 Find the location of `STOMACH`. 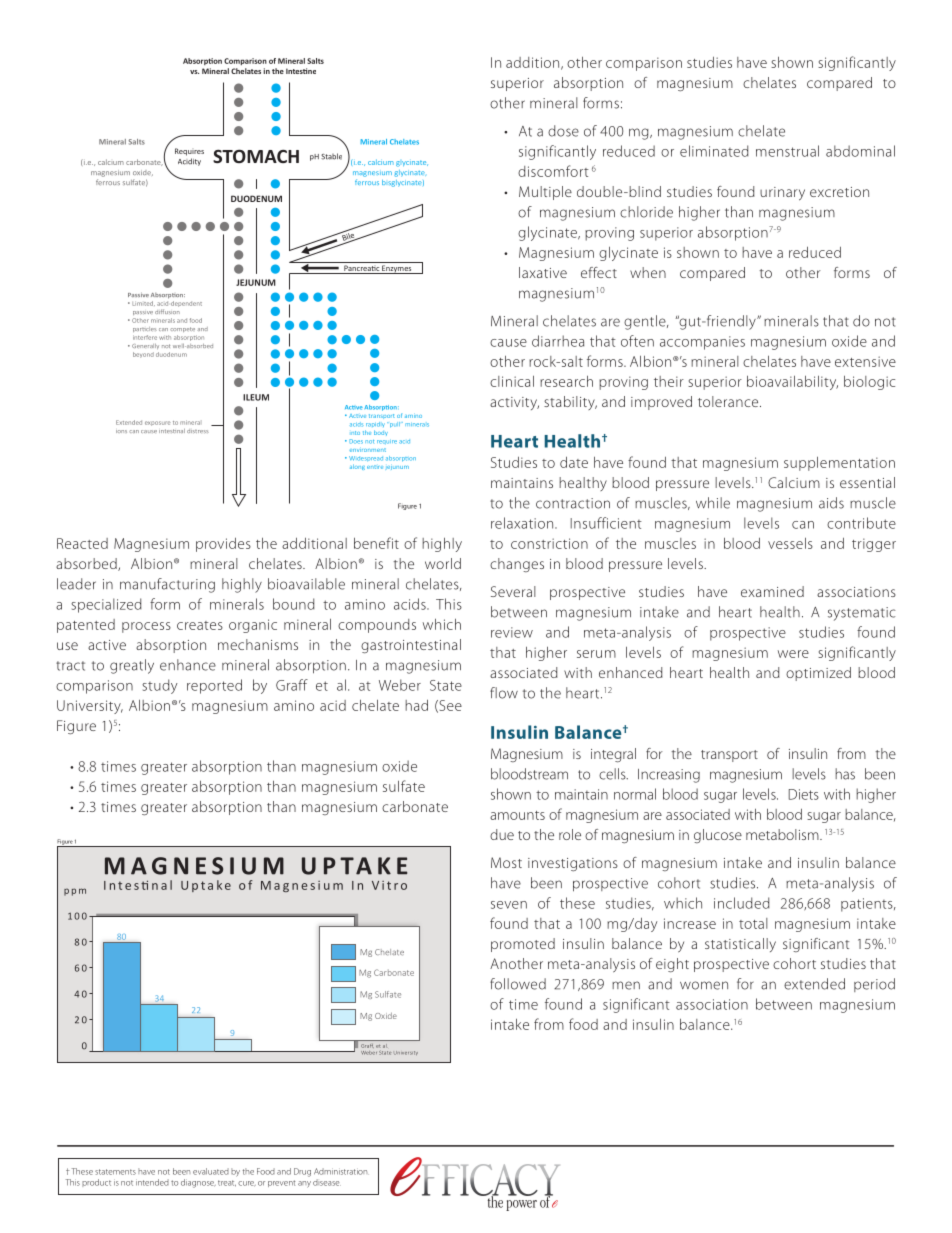

STOMACH is located at coordinates (256, 156).
